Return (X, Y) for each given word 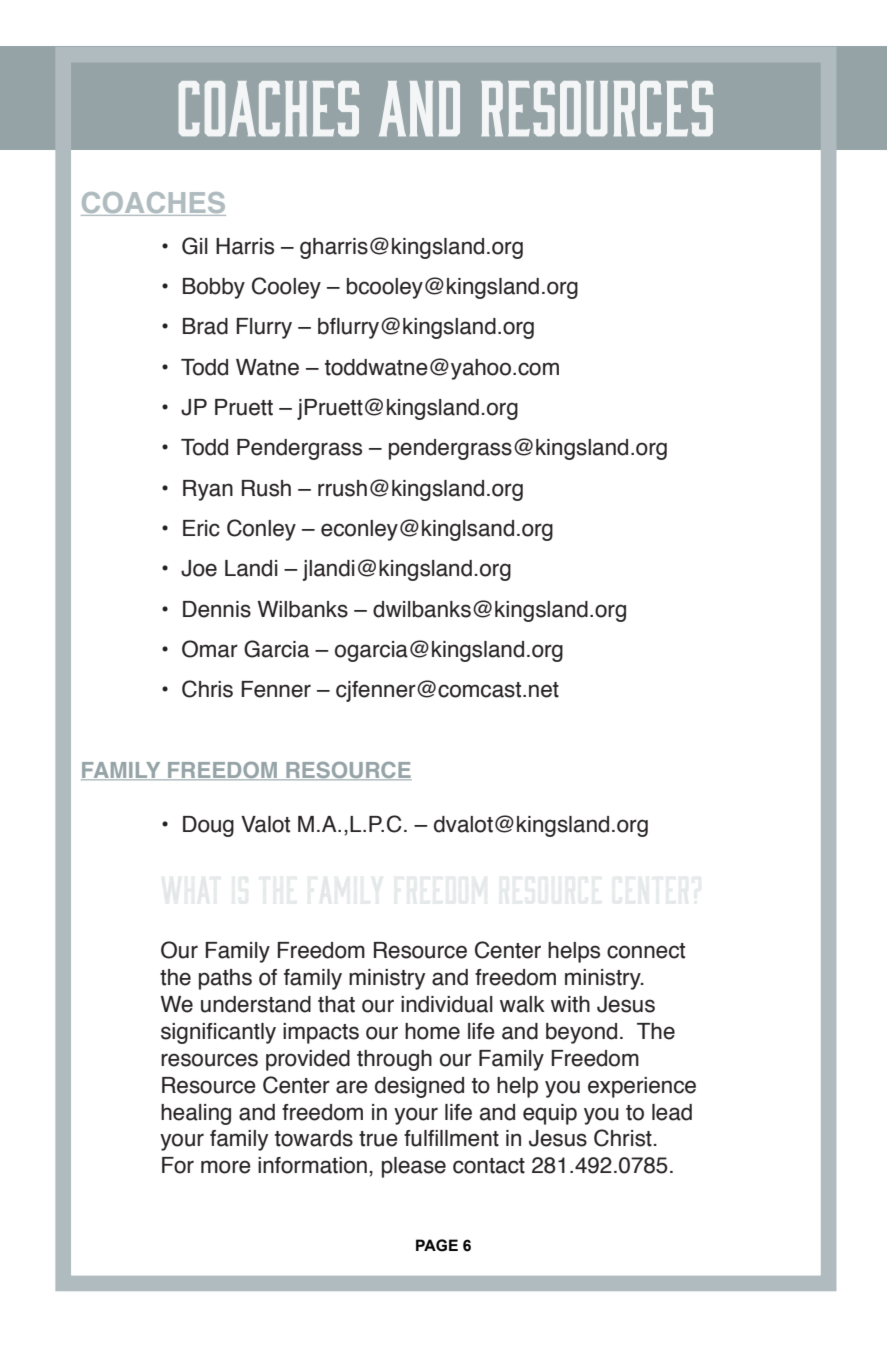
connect (646, 951)
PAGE (437, 1245)
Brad (205, 326)
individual (447, 1004)
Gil (195, 246)
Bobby (214, 288)
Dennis (217, 609)
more (226, 1167)
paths (225, 979)
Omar (210, 649)
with (570, 1004)
